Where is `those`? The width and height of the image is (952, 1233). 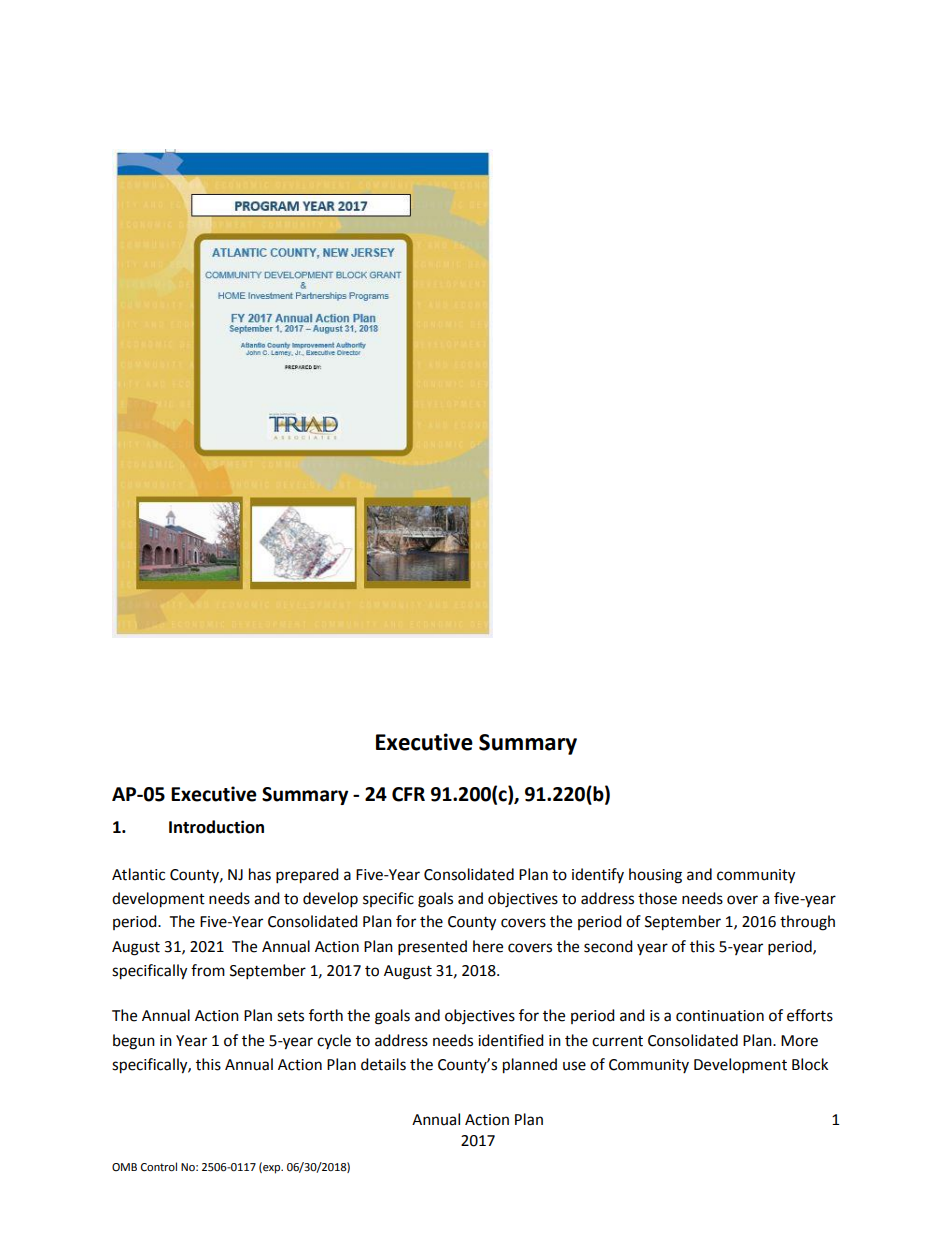 those is located at coordinates (657, 898).
